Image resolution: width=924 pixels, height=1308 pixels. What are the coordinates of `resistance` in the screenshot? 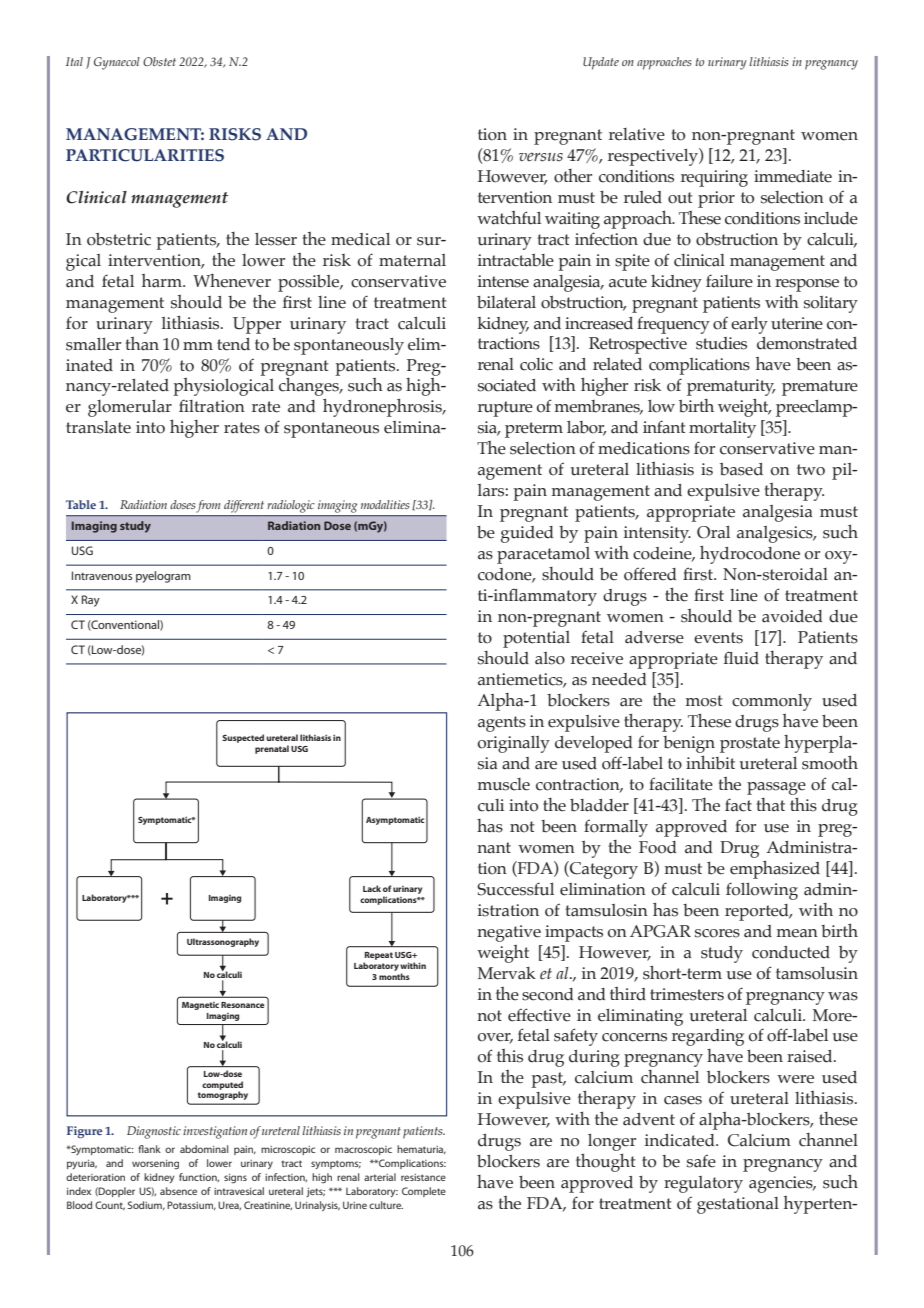 It's located at (423, 1177).
